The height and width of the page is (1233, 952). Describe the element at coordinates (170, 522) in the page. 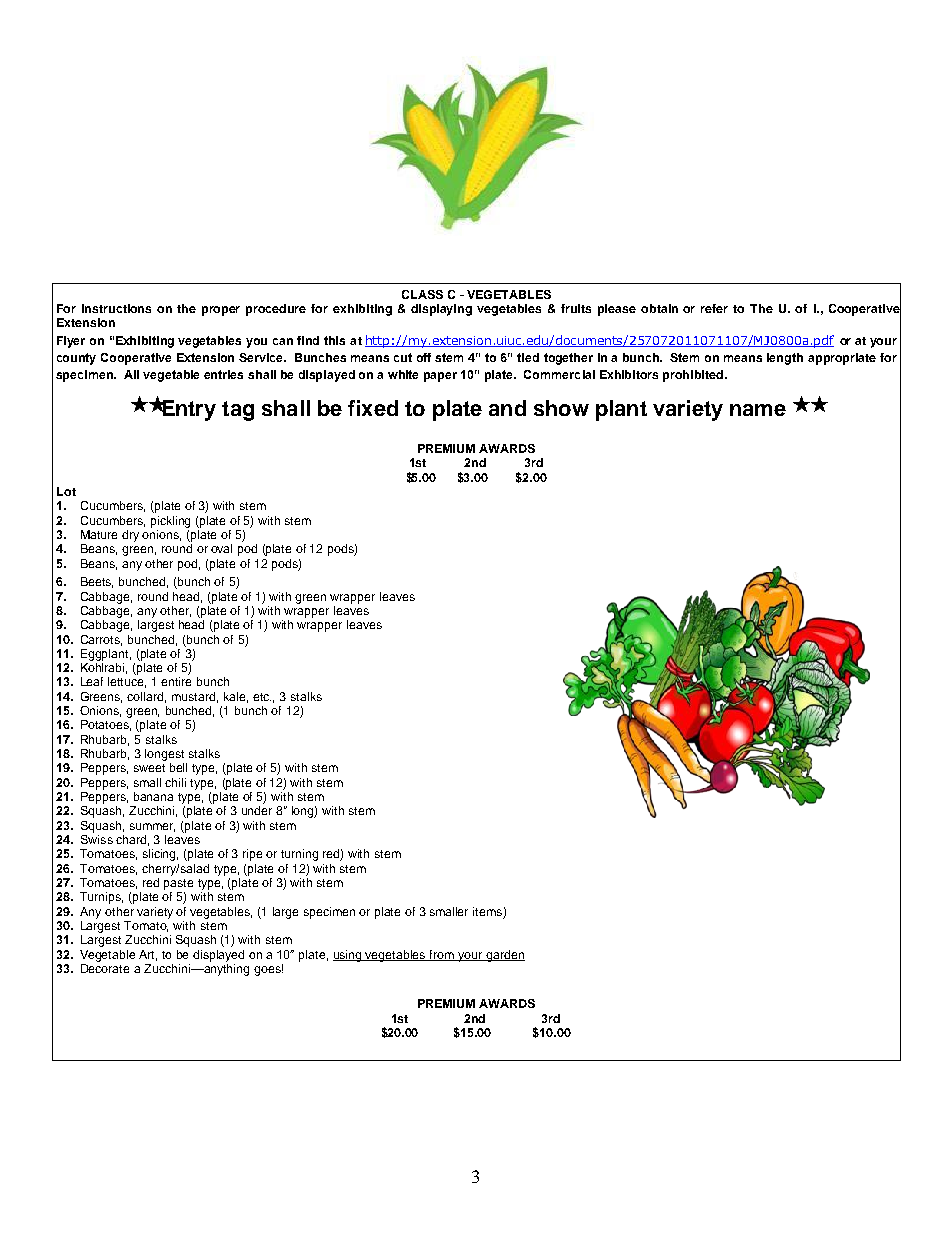

I see `pickling` at that location.
